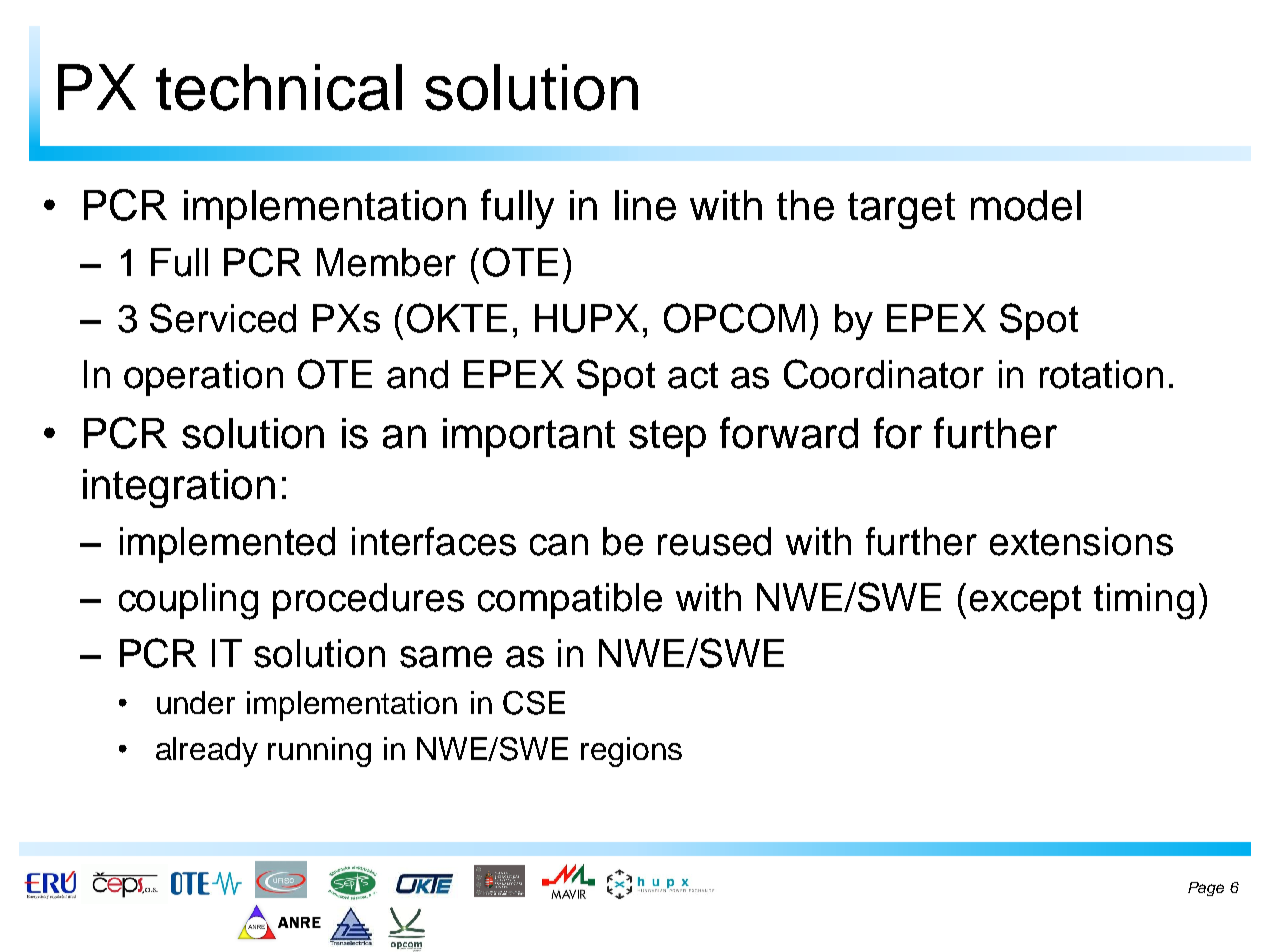 The width and height of the page is (1270, 952). What do you see at coordinates (1081, 541) in the page?
I see `extensions` at bounding box center [1081, 541].
